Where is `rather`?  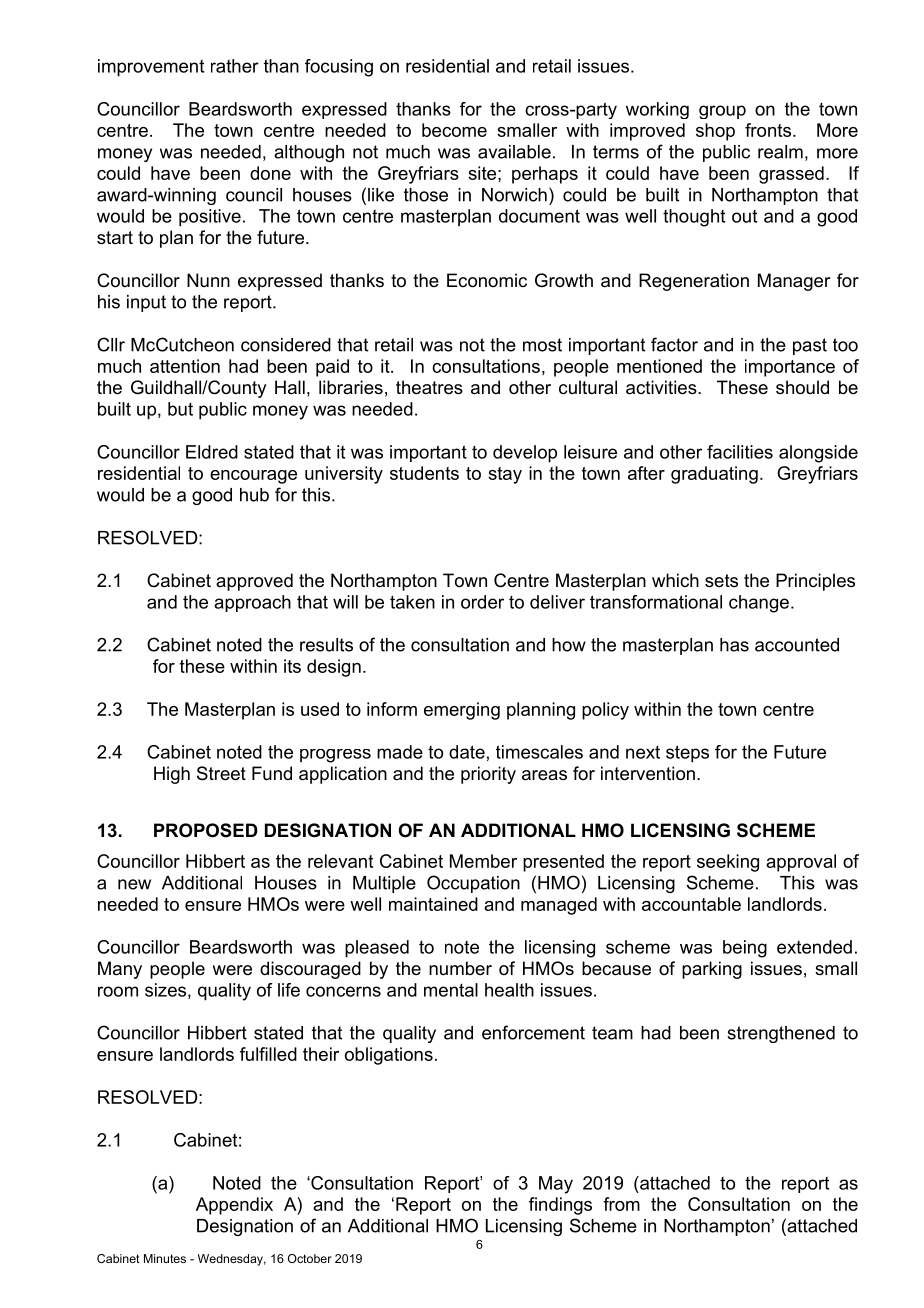 rather is located at coordinates (235, 66).
